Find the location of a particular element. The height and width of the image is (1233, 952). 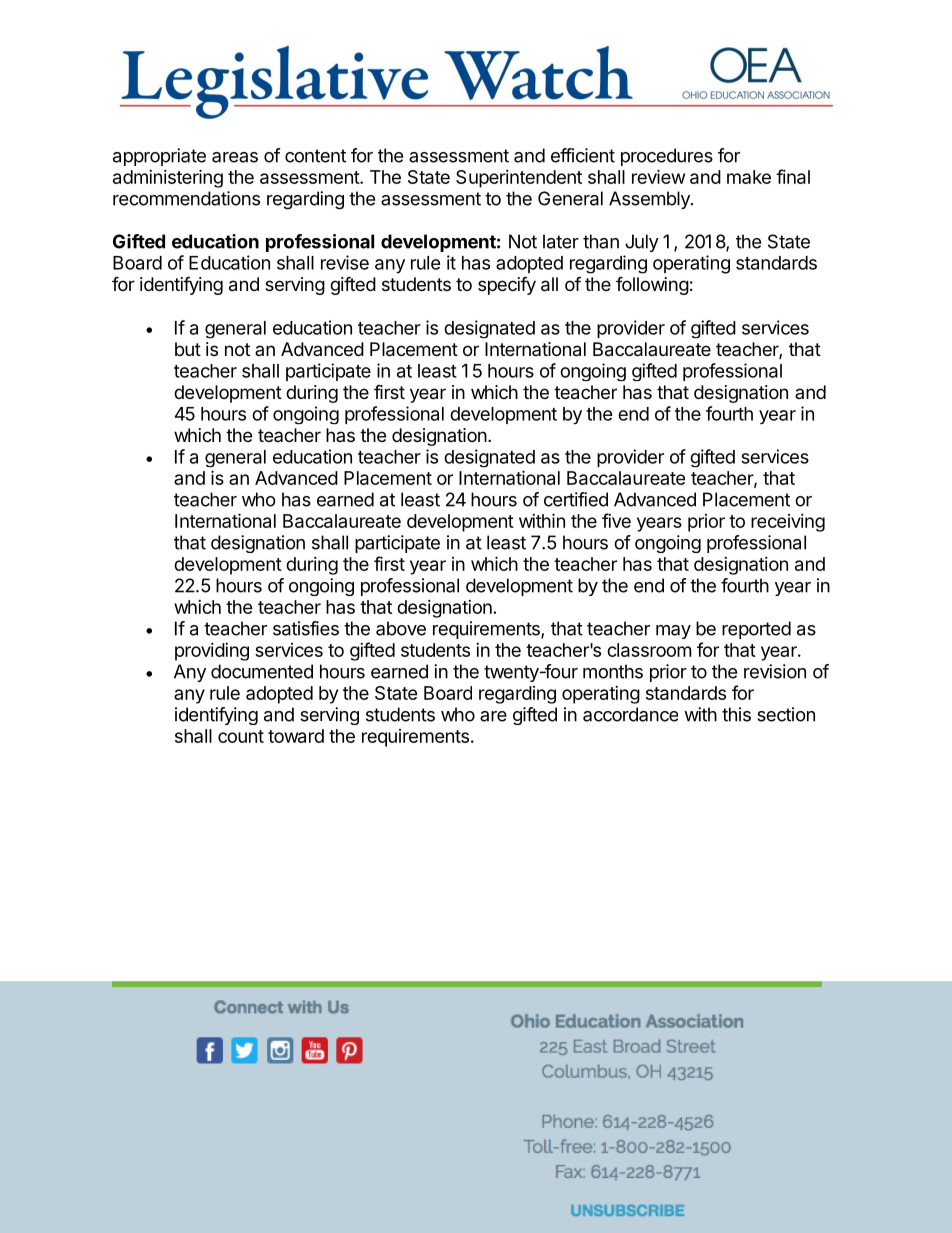

reported is located at coordinates (756, 630).
